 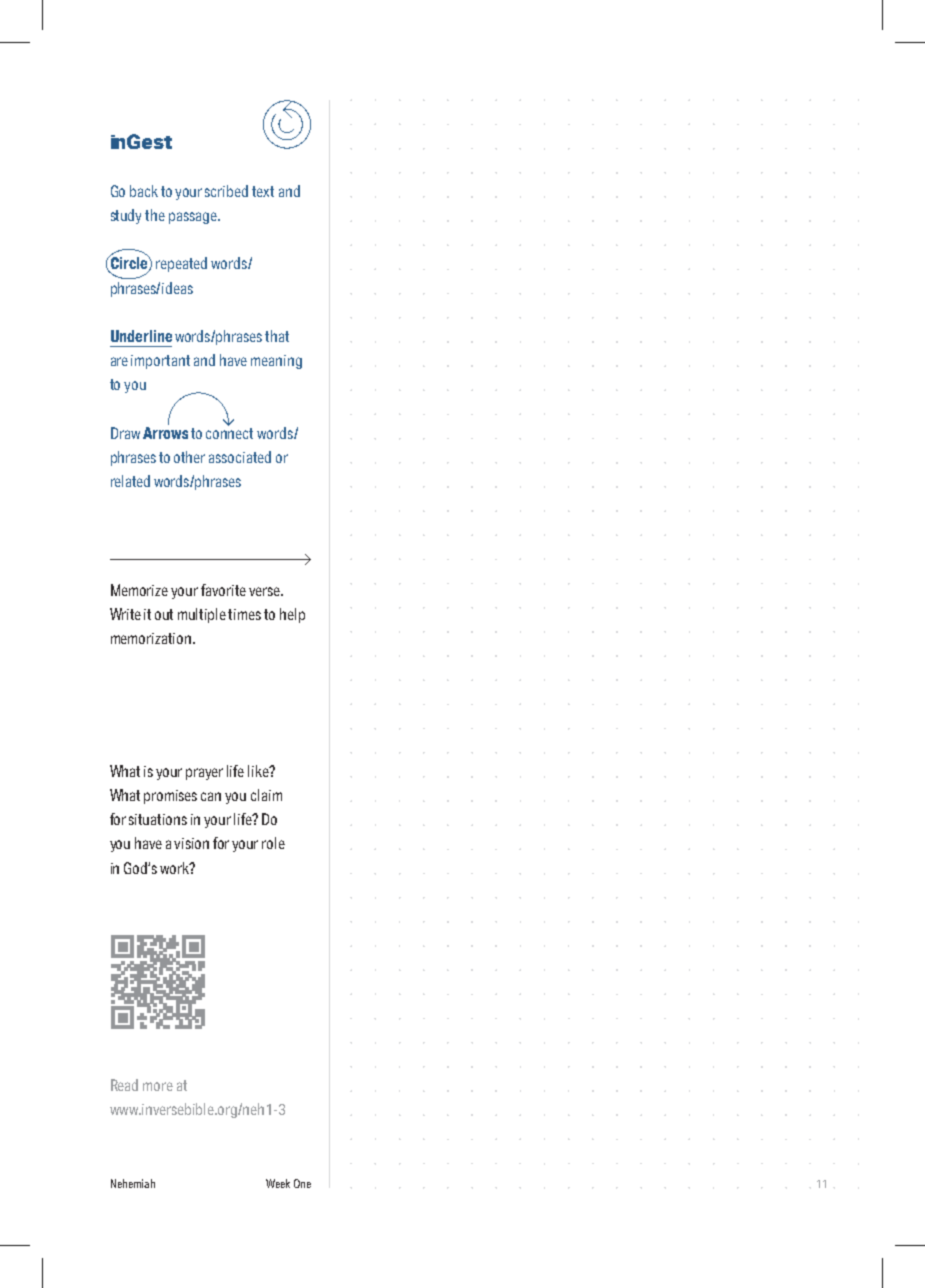 I want to click on situations, so click(x=158, y=819).
